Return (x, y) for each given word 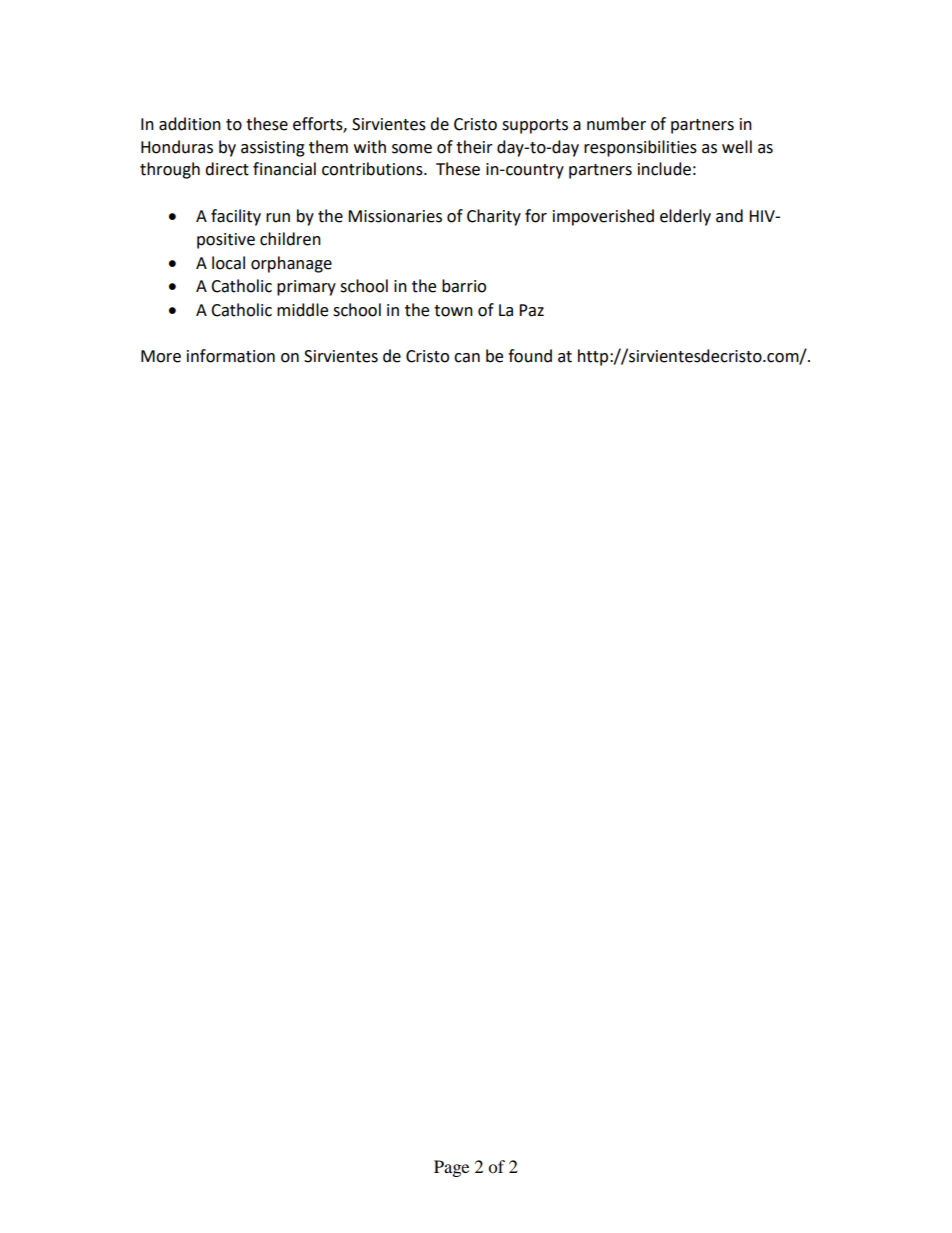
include (664, 169)
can (467, 358)
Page (451, 1168)
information (231, 356)
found (530, 356)
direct (227, 169)
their (474, 147)
